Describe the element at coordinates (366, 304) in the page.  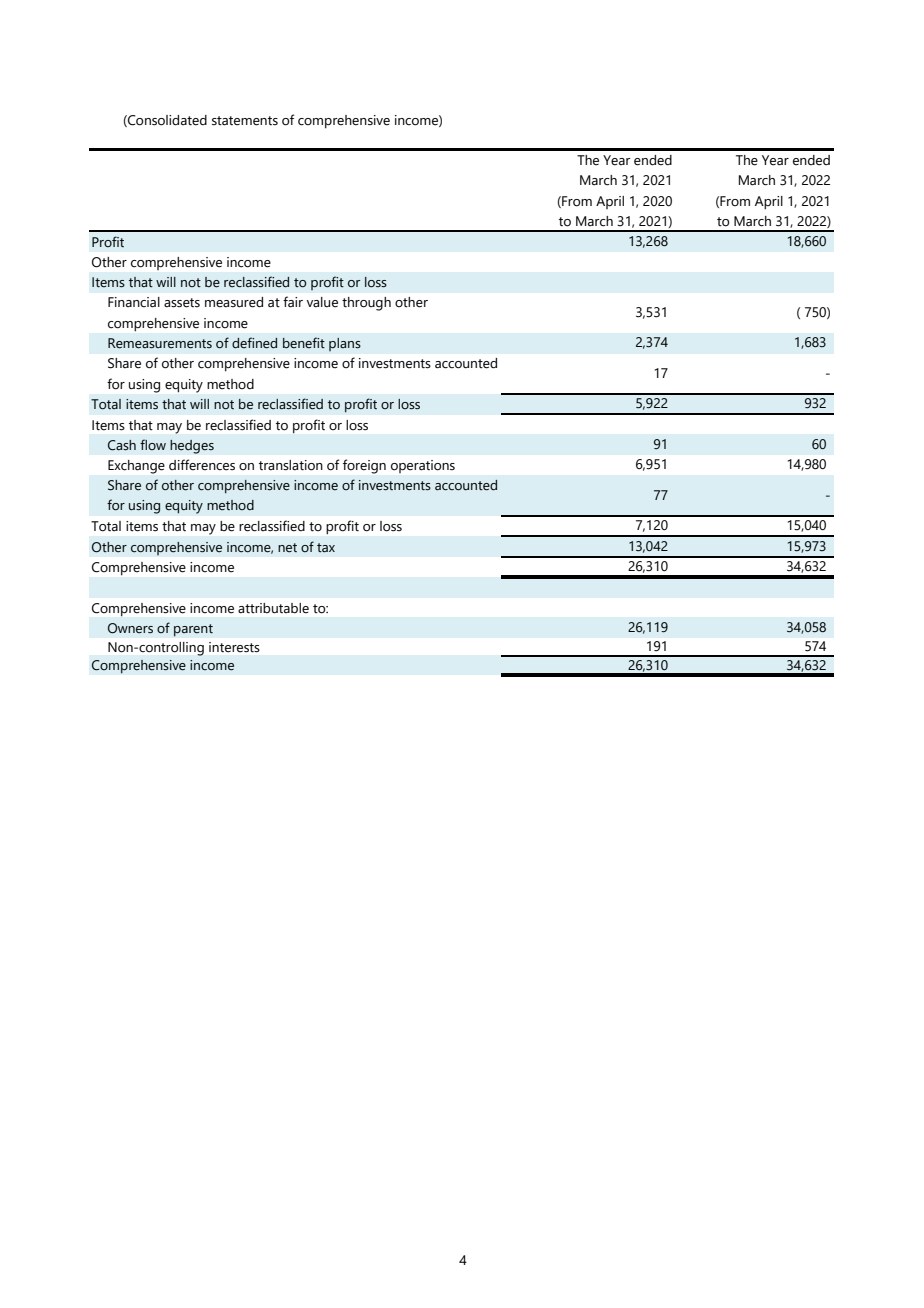
I see `through` at that location.
